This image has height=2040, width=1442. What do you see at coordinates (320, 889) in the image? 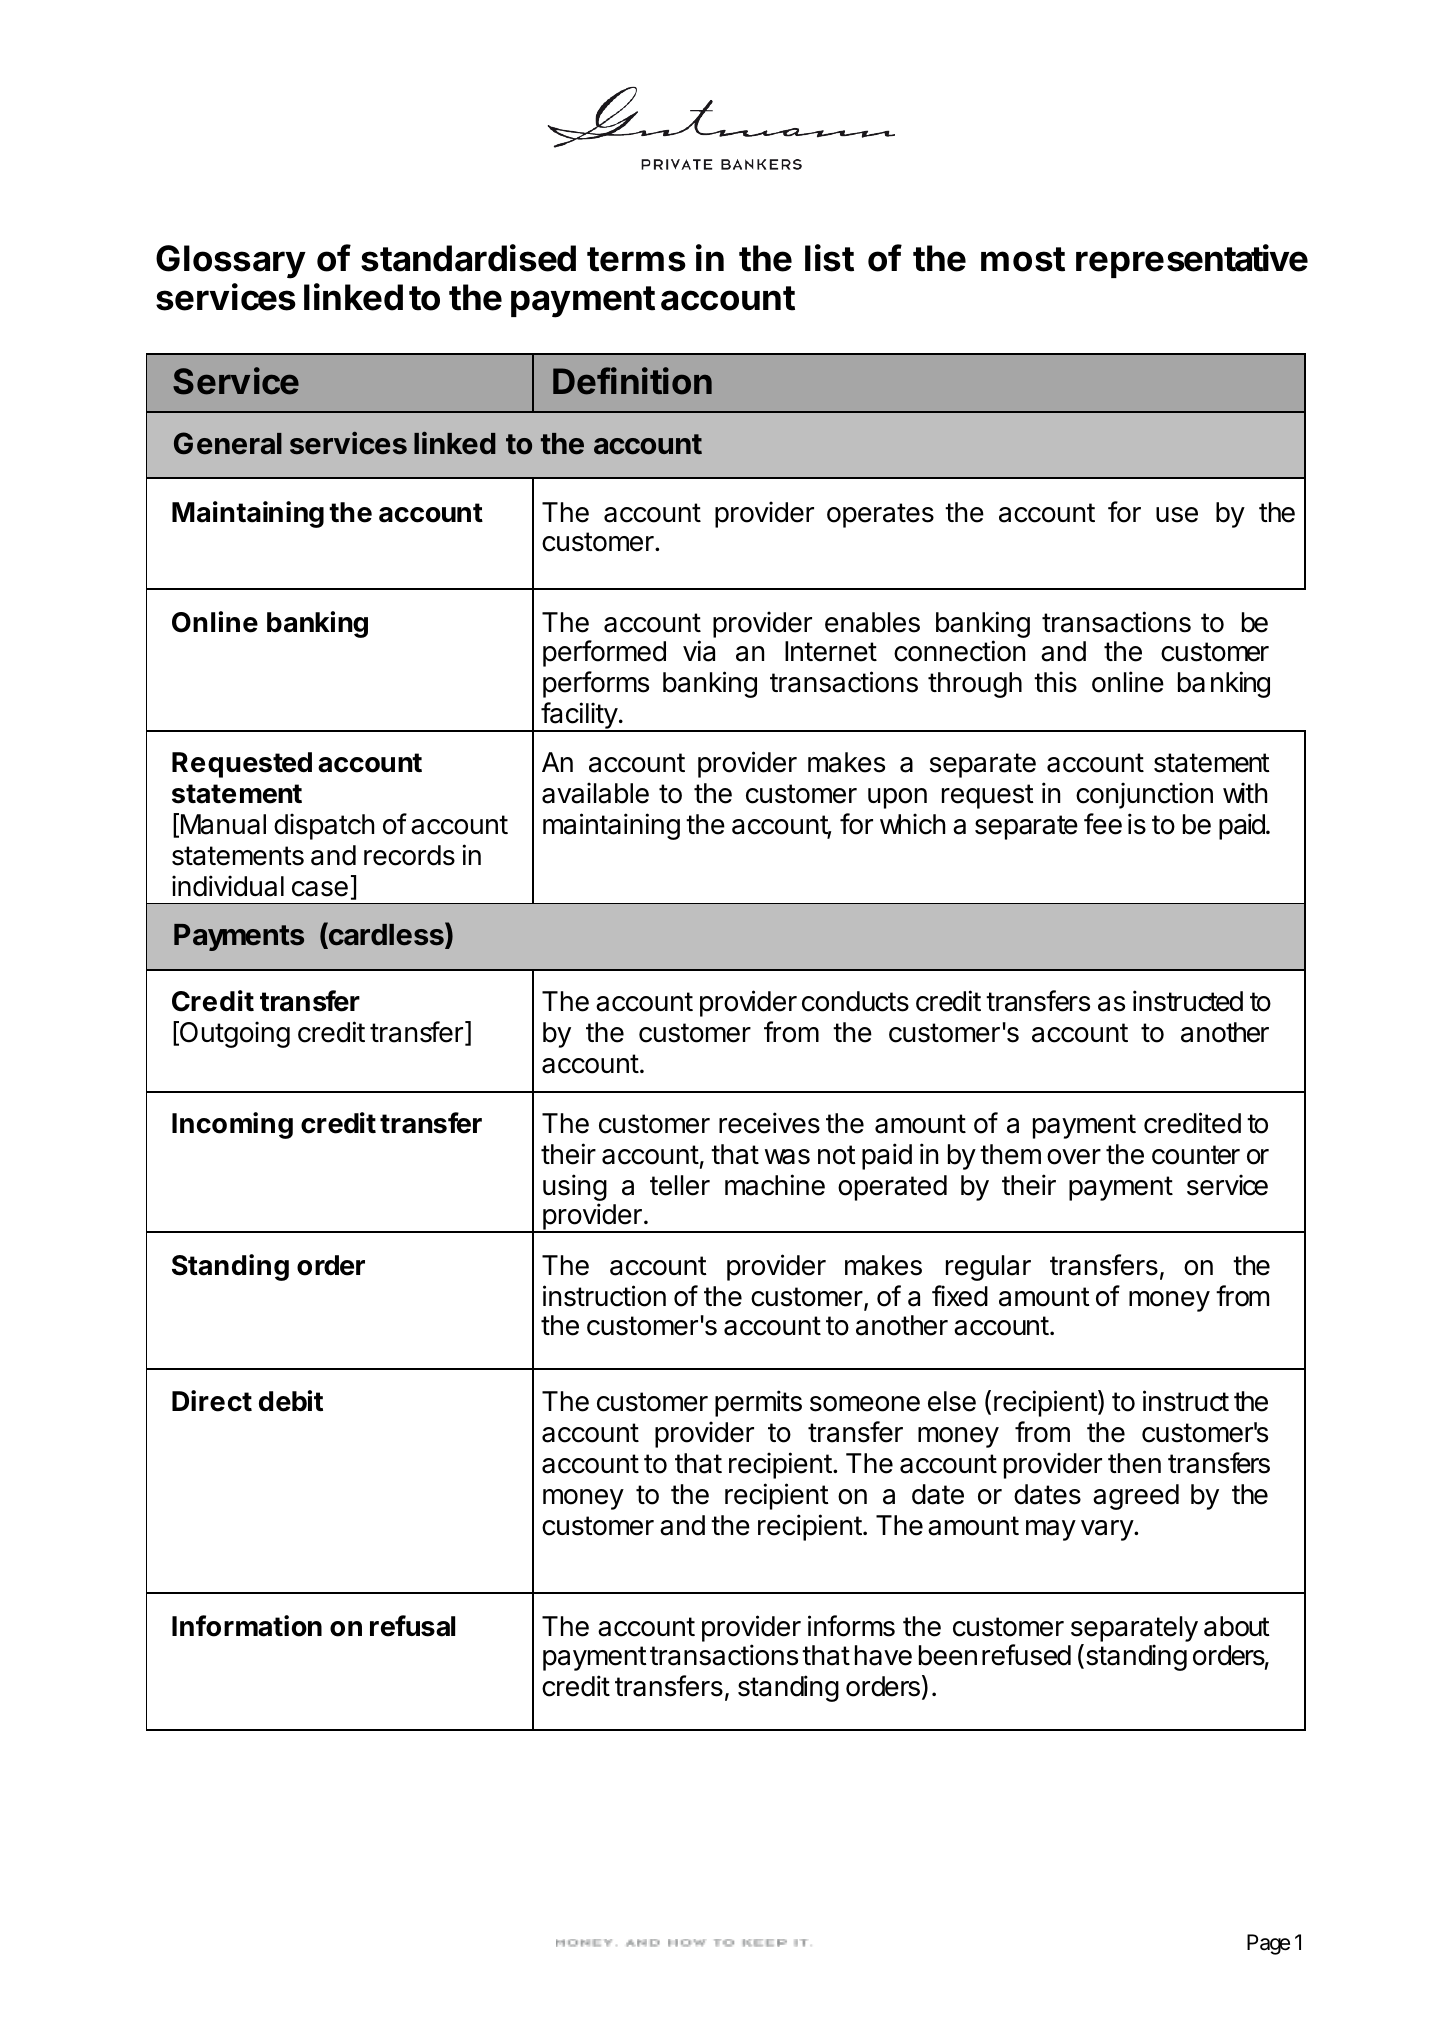
I see `case` at bounding box center [320, 889].
